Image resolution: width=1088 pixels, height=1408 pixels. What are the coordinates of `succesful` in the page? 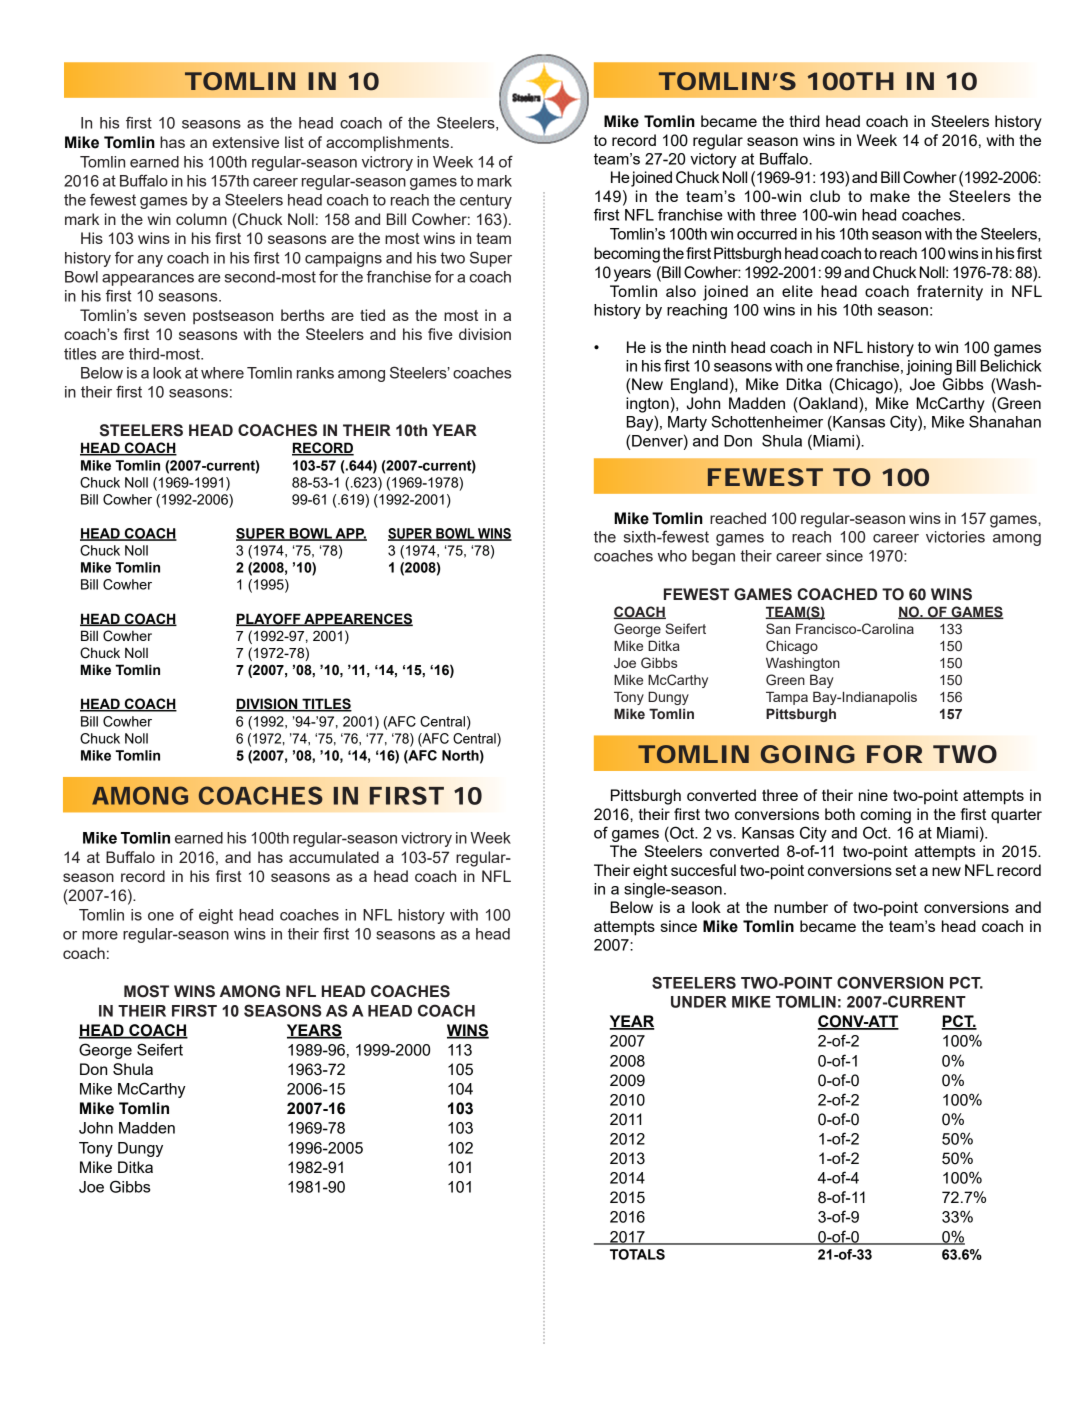 It's located at (703, 870).
